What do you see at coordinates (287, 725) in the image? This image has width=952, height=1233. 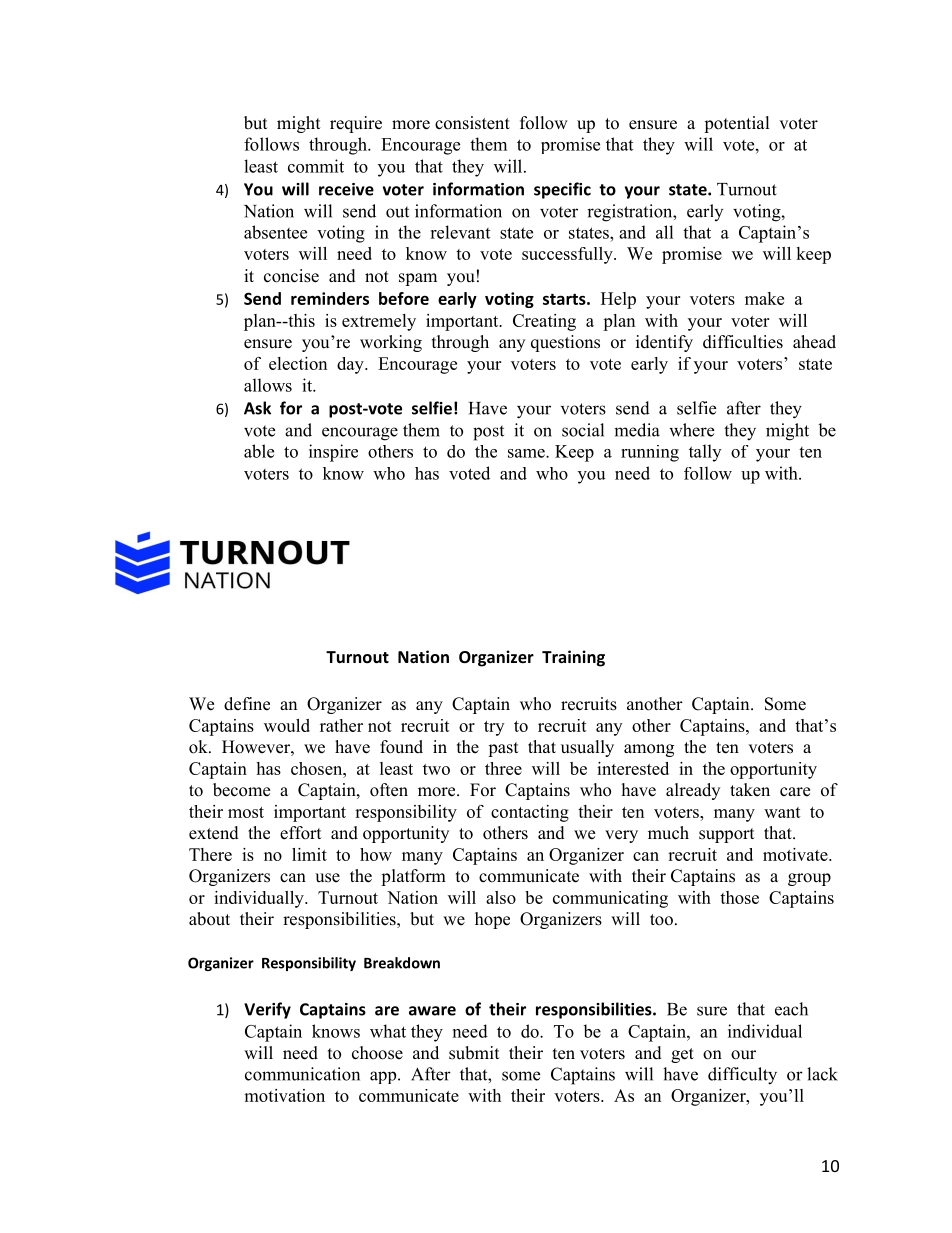 I see `would` at bounding box center [287, 725].
